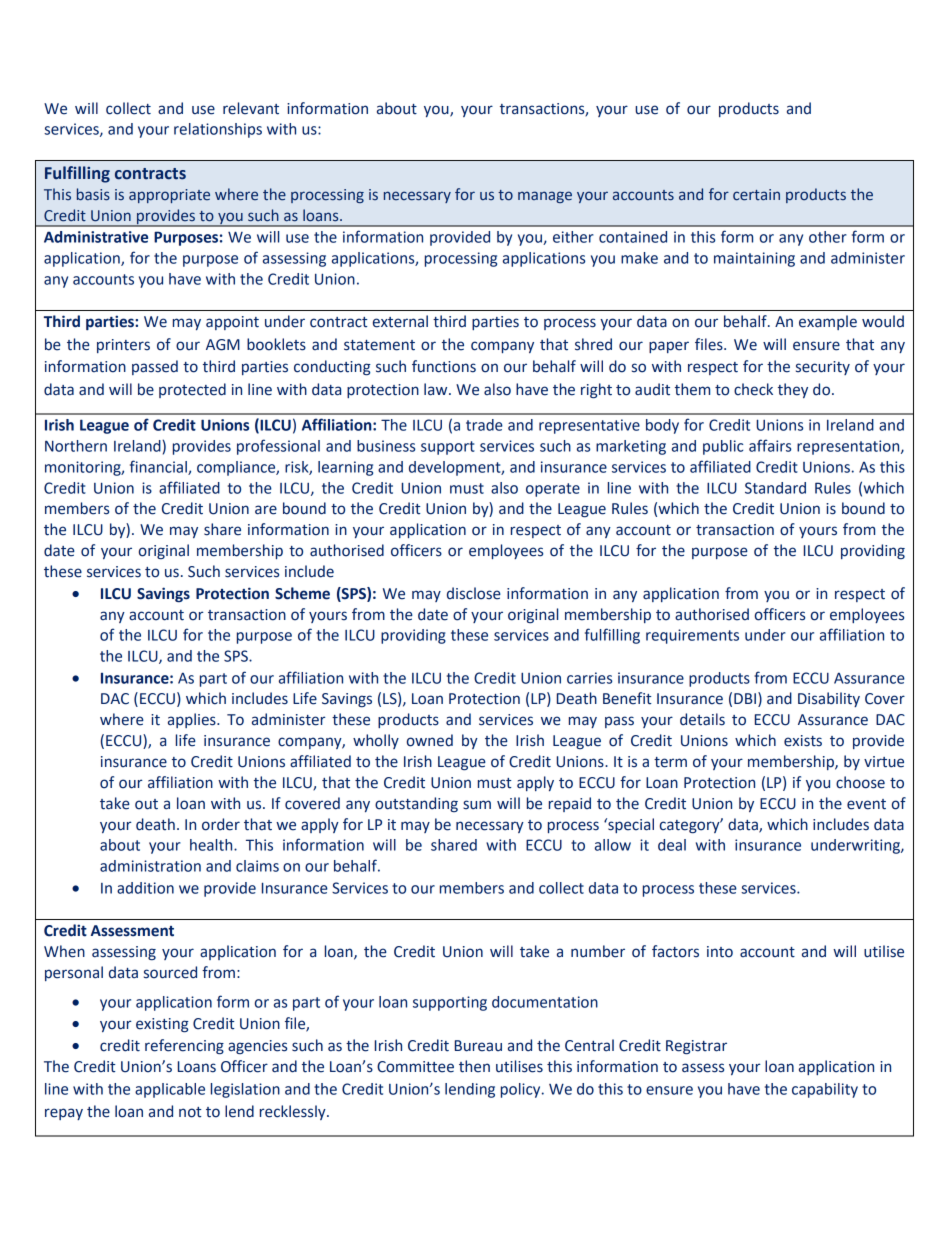 The width and height of the image is (952, 1233). Describe the element at coordinates (150, 866) in the image. I see `administration` at that location.
